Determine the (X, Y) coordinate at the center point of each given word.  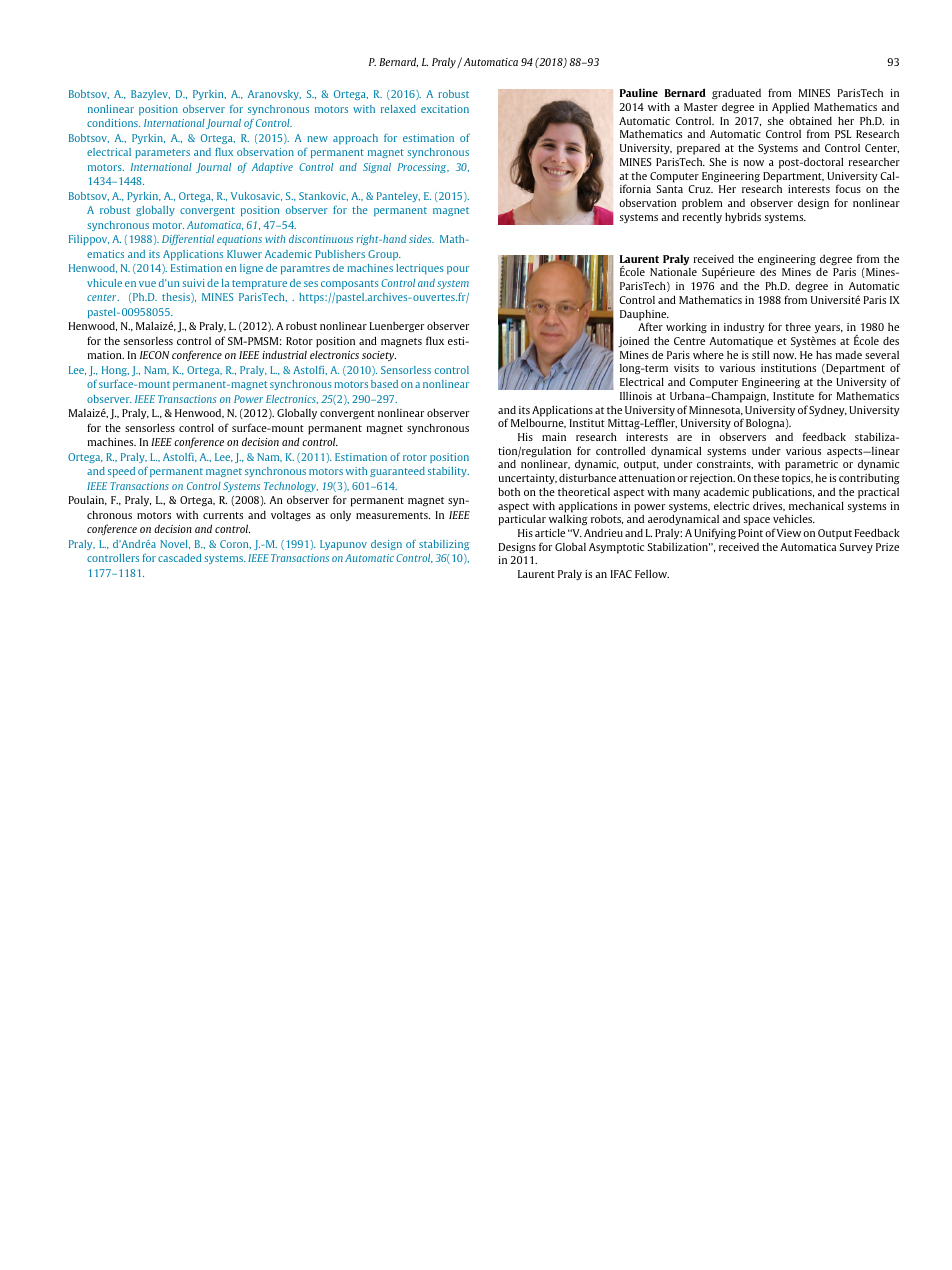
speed (121, 472)
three (798, 327)
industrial (284, 354)
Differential (188, 240)
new (317, 139)
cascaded (179, 558)
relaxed (398, 109)
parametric (811, 465)
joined (633, 342)
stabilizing (444, 545)
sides (421, 239)
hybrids (743, 217)
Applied (790, 108)
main (554, 437)
